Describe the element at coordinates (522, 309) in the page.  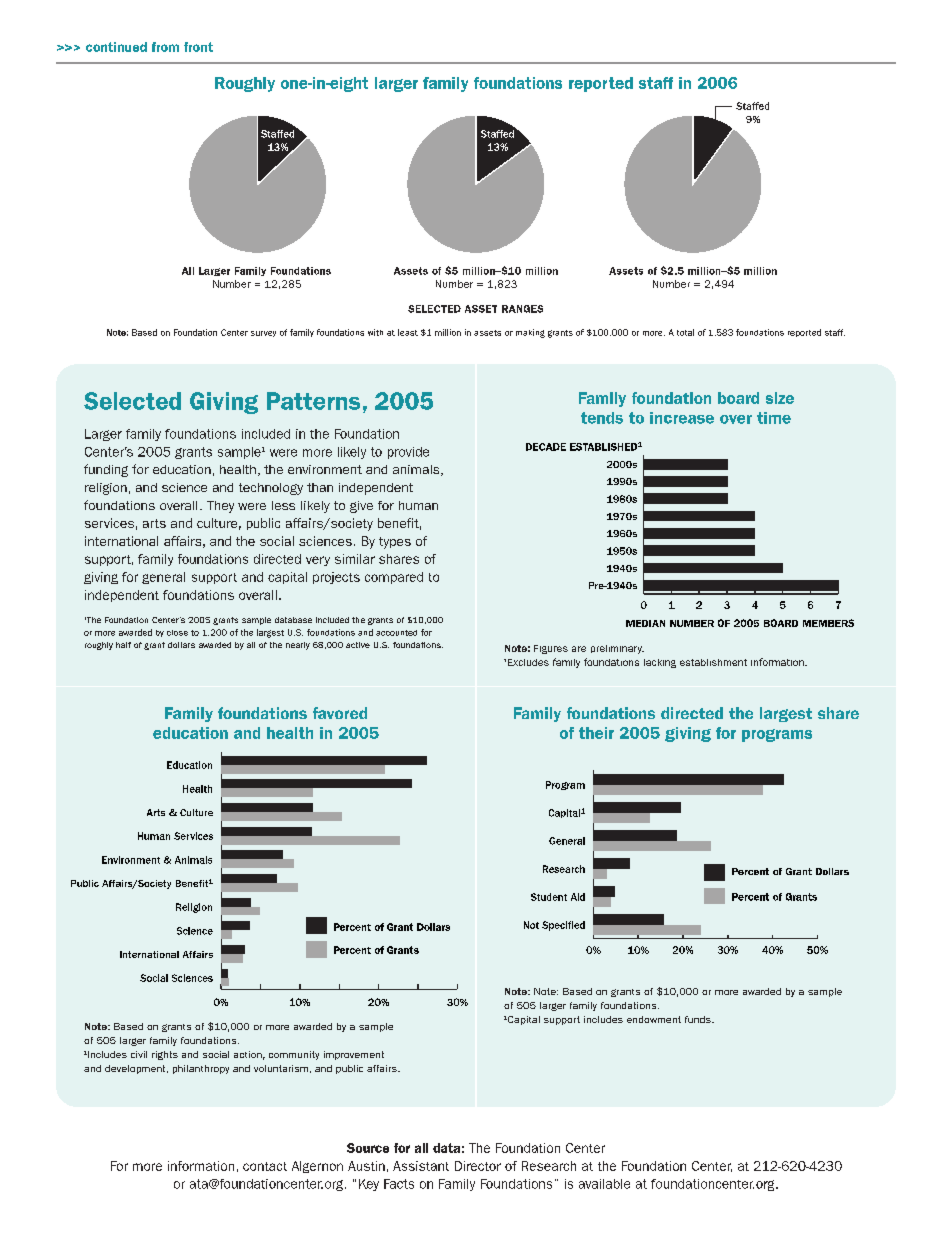
I see `RANGES` at that location.
